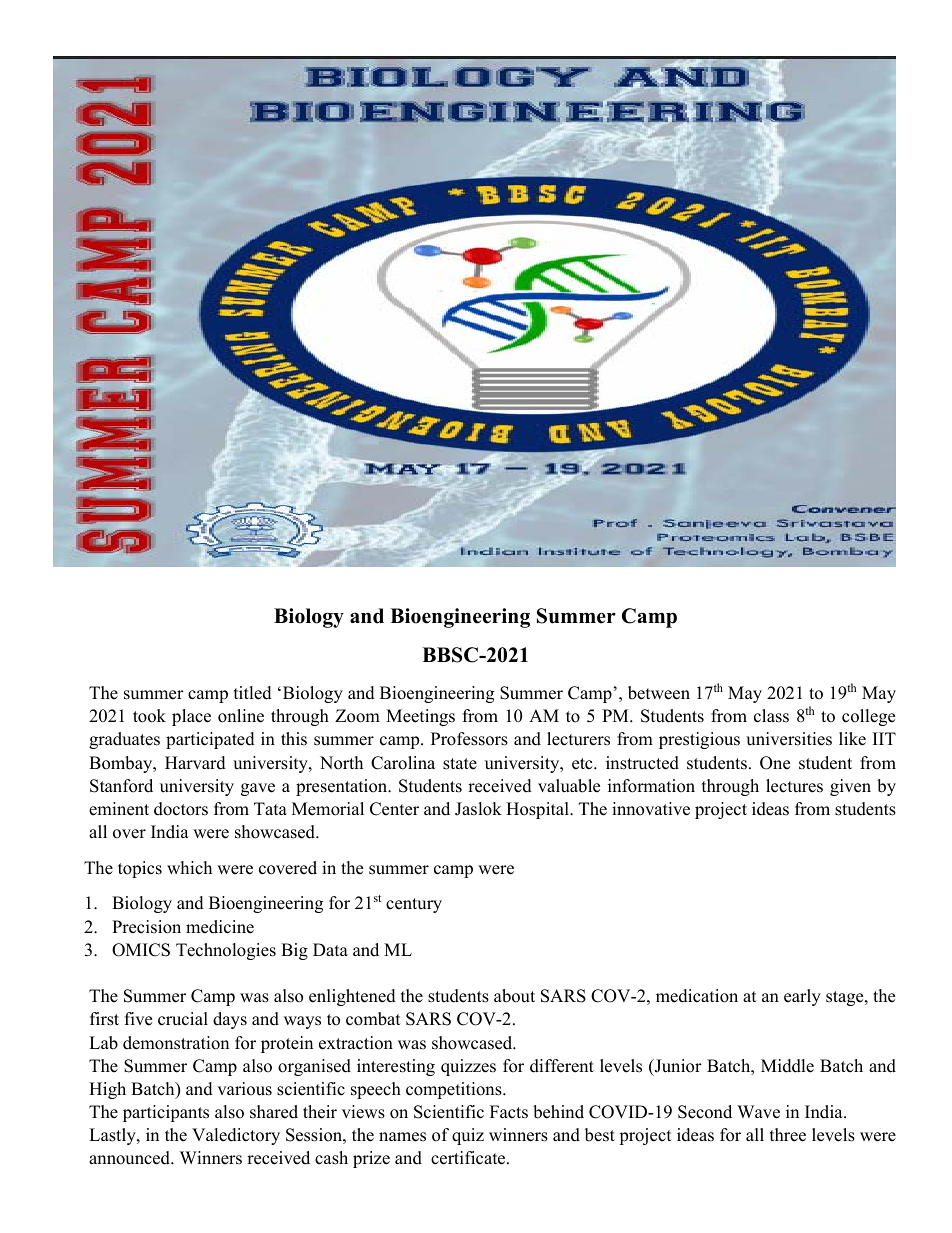 The height and width of the document is (1233, 952). Describe the element at coordinates (771, 716) in the document. I see `class` at that location.
